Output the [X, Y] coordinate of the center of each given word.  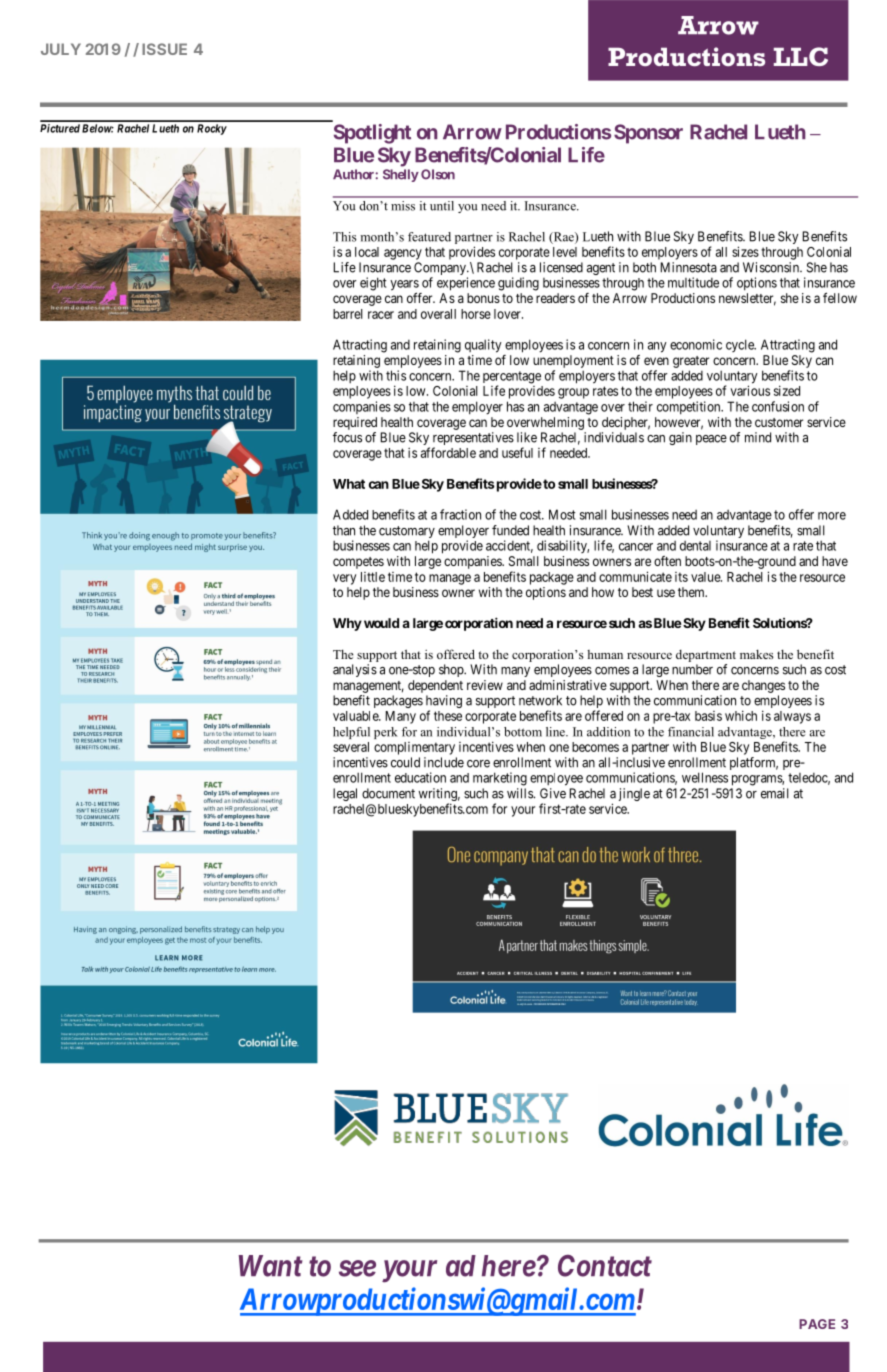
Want [270, 1266]
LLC [801, 56]
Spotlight [372, 134]
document [388, 793]
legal [345, 794]
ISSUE [164, 49]
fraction [460, 514]
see [357, 1268]
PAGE [817, 1324]
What [349, 484]
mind [758, 437]
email [775, 793]
